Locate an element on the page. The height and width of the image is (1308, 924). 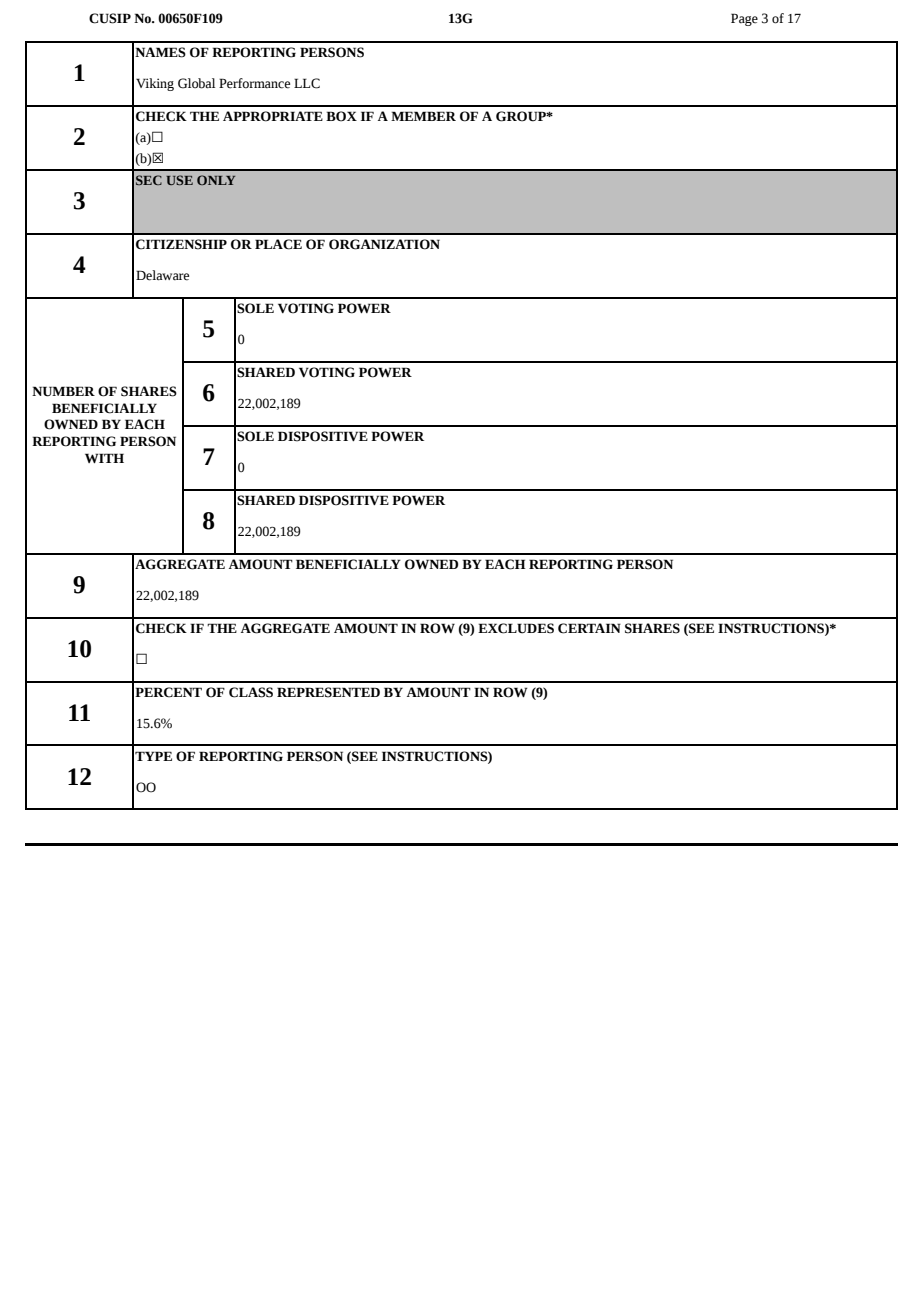
SEC is located at coordinates (149, 180).
